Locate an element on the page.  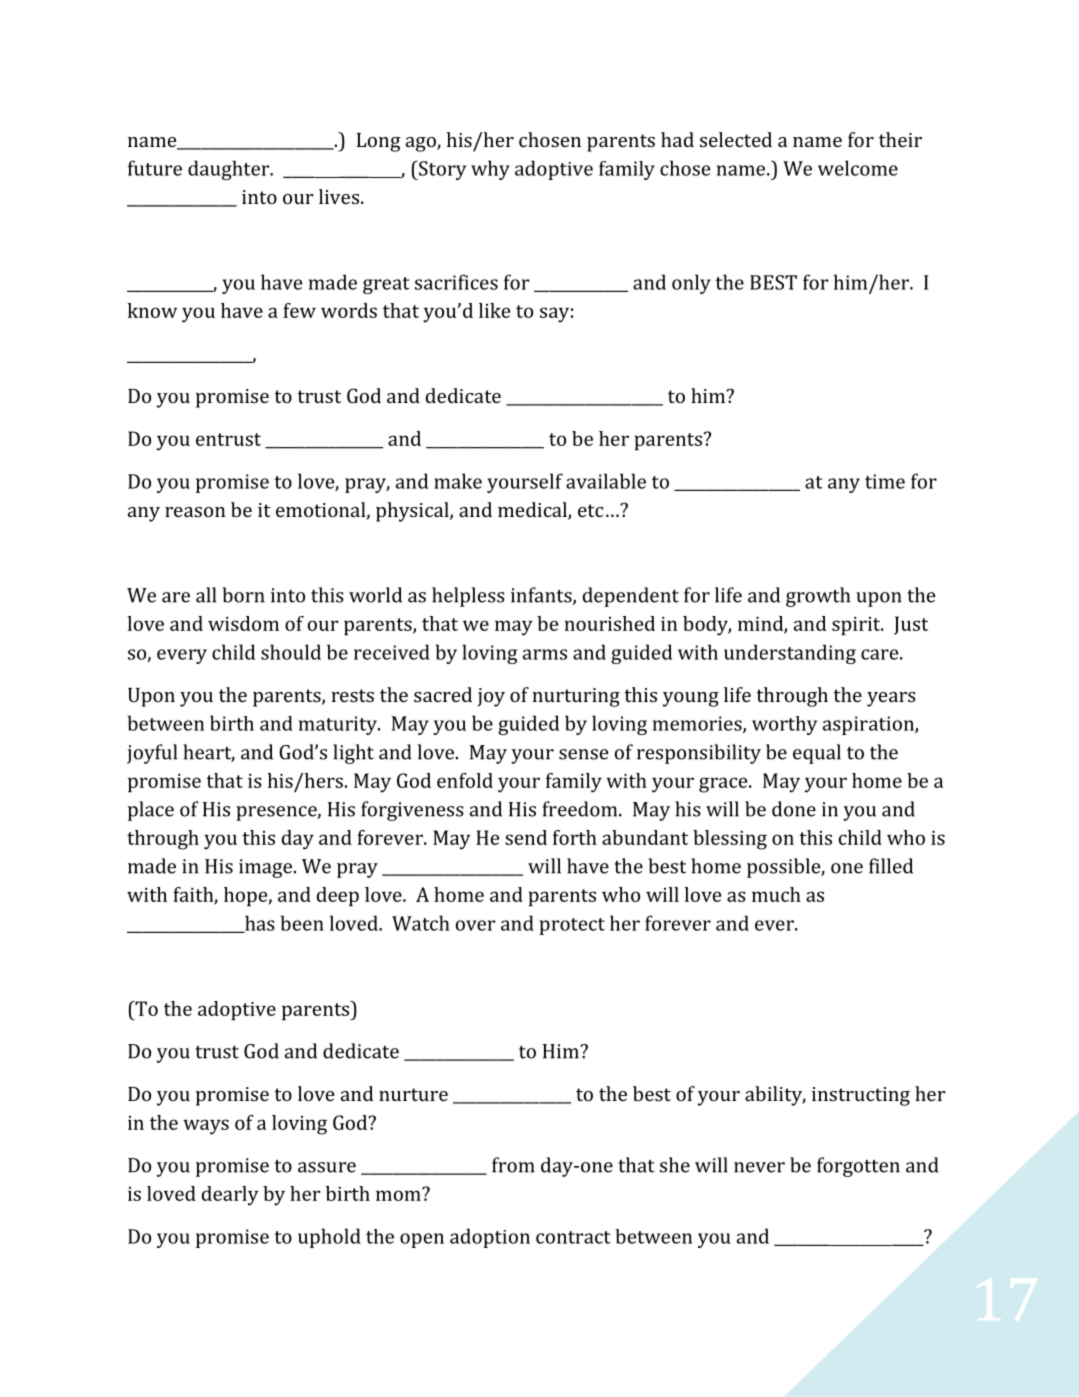
medical is located at coordinates (533, 511).
